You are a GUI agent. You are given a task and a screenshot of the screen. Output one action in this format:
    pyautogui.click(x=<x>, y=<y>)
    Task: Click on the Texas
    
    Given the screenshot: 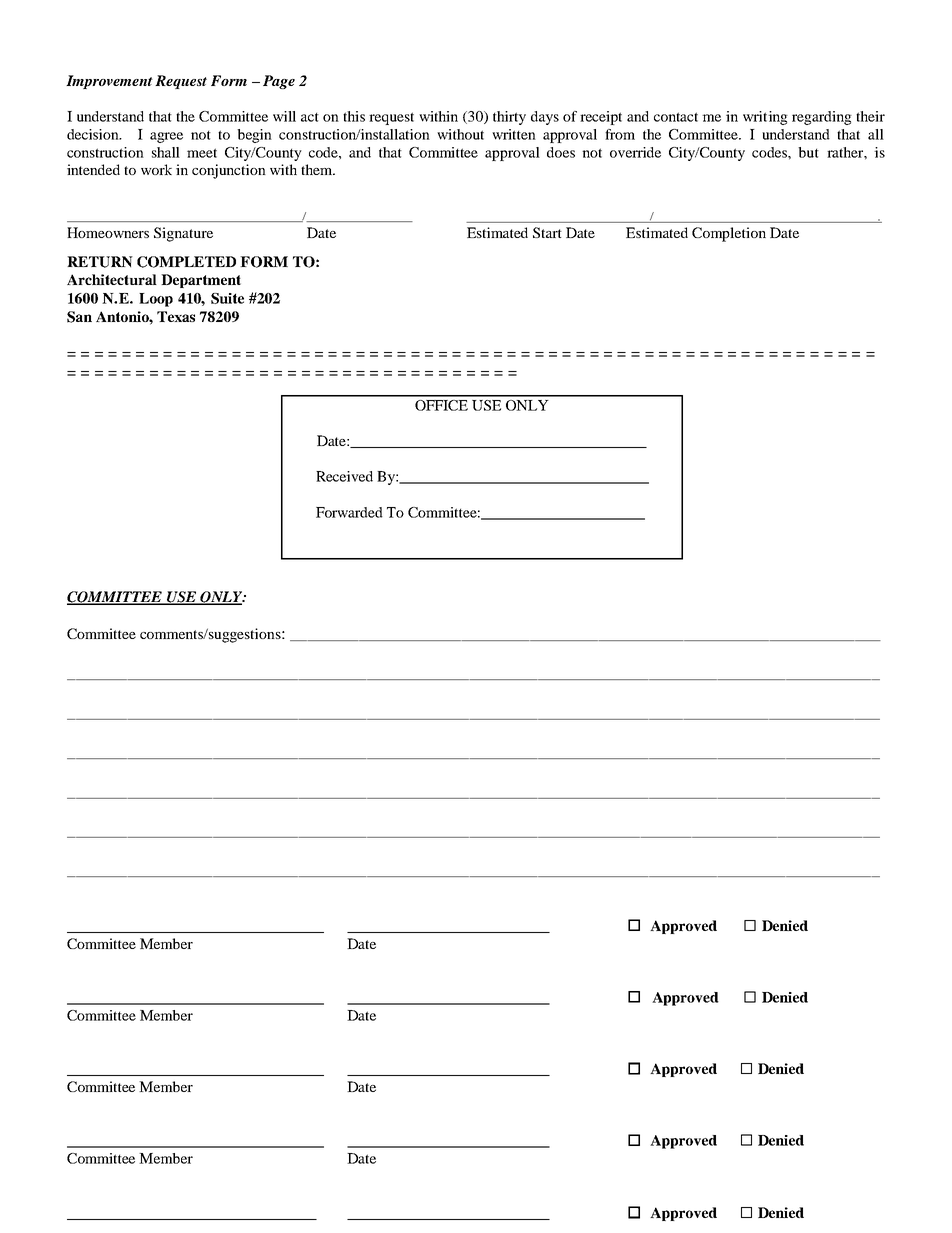 What is the action you would take?
    pyautogui.click(x=176, y=316)
